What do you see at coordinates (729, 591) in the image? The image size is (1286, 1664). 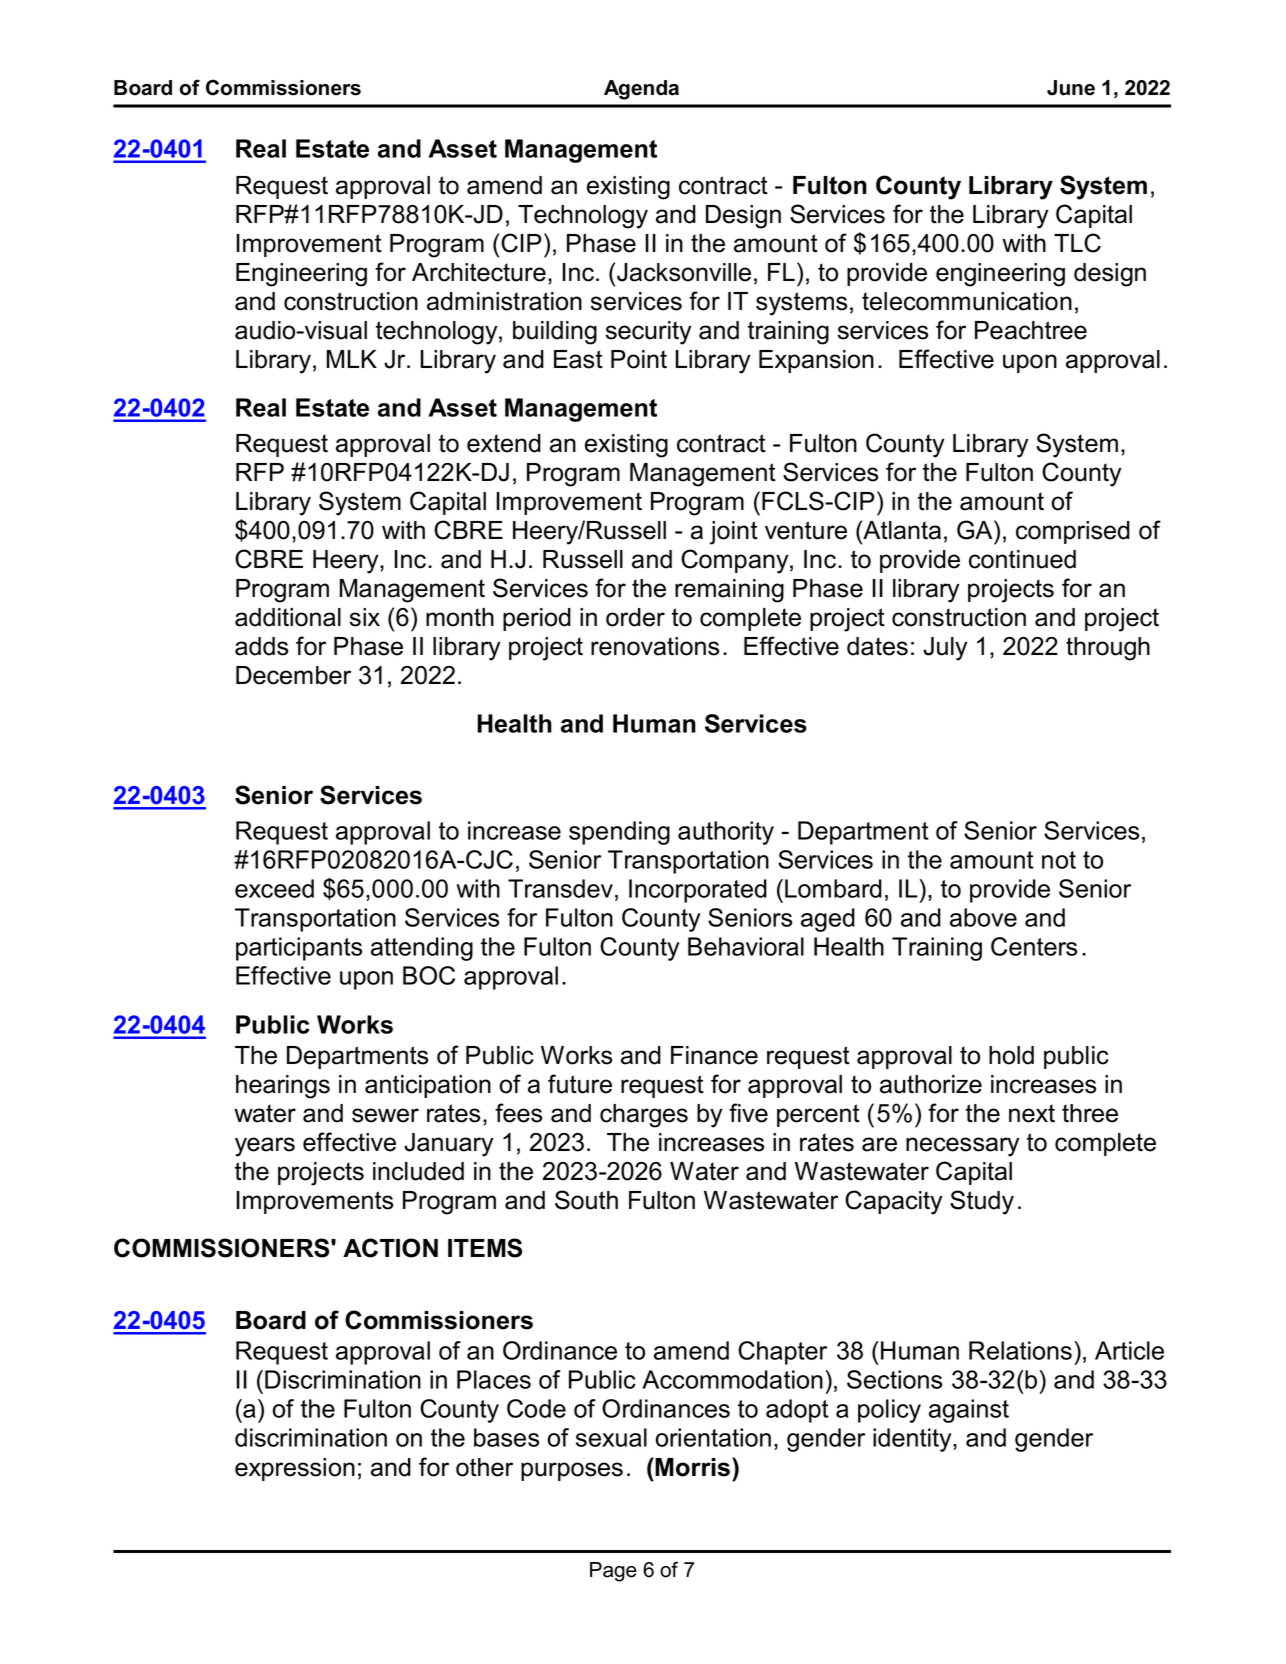 I see `remaining` at bounding box center [729, 591].
